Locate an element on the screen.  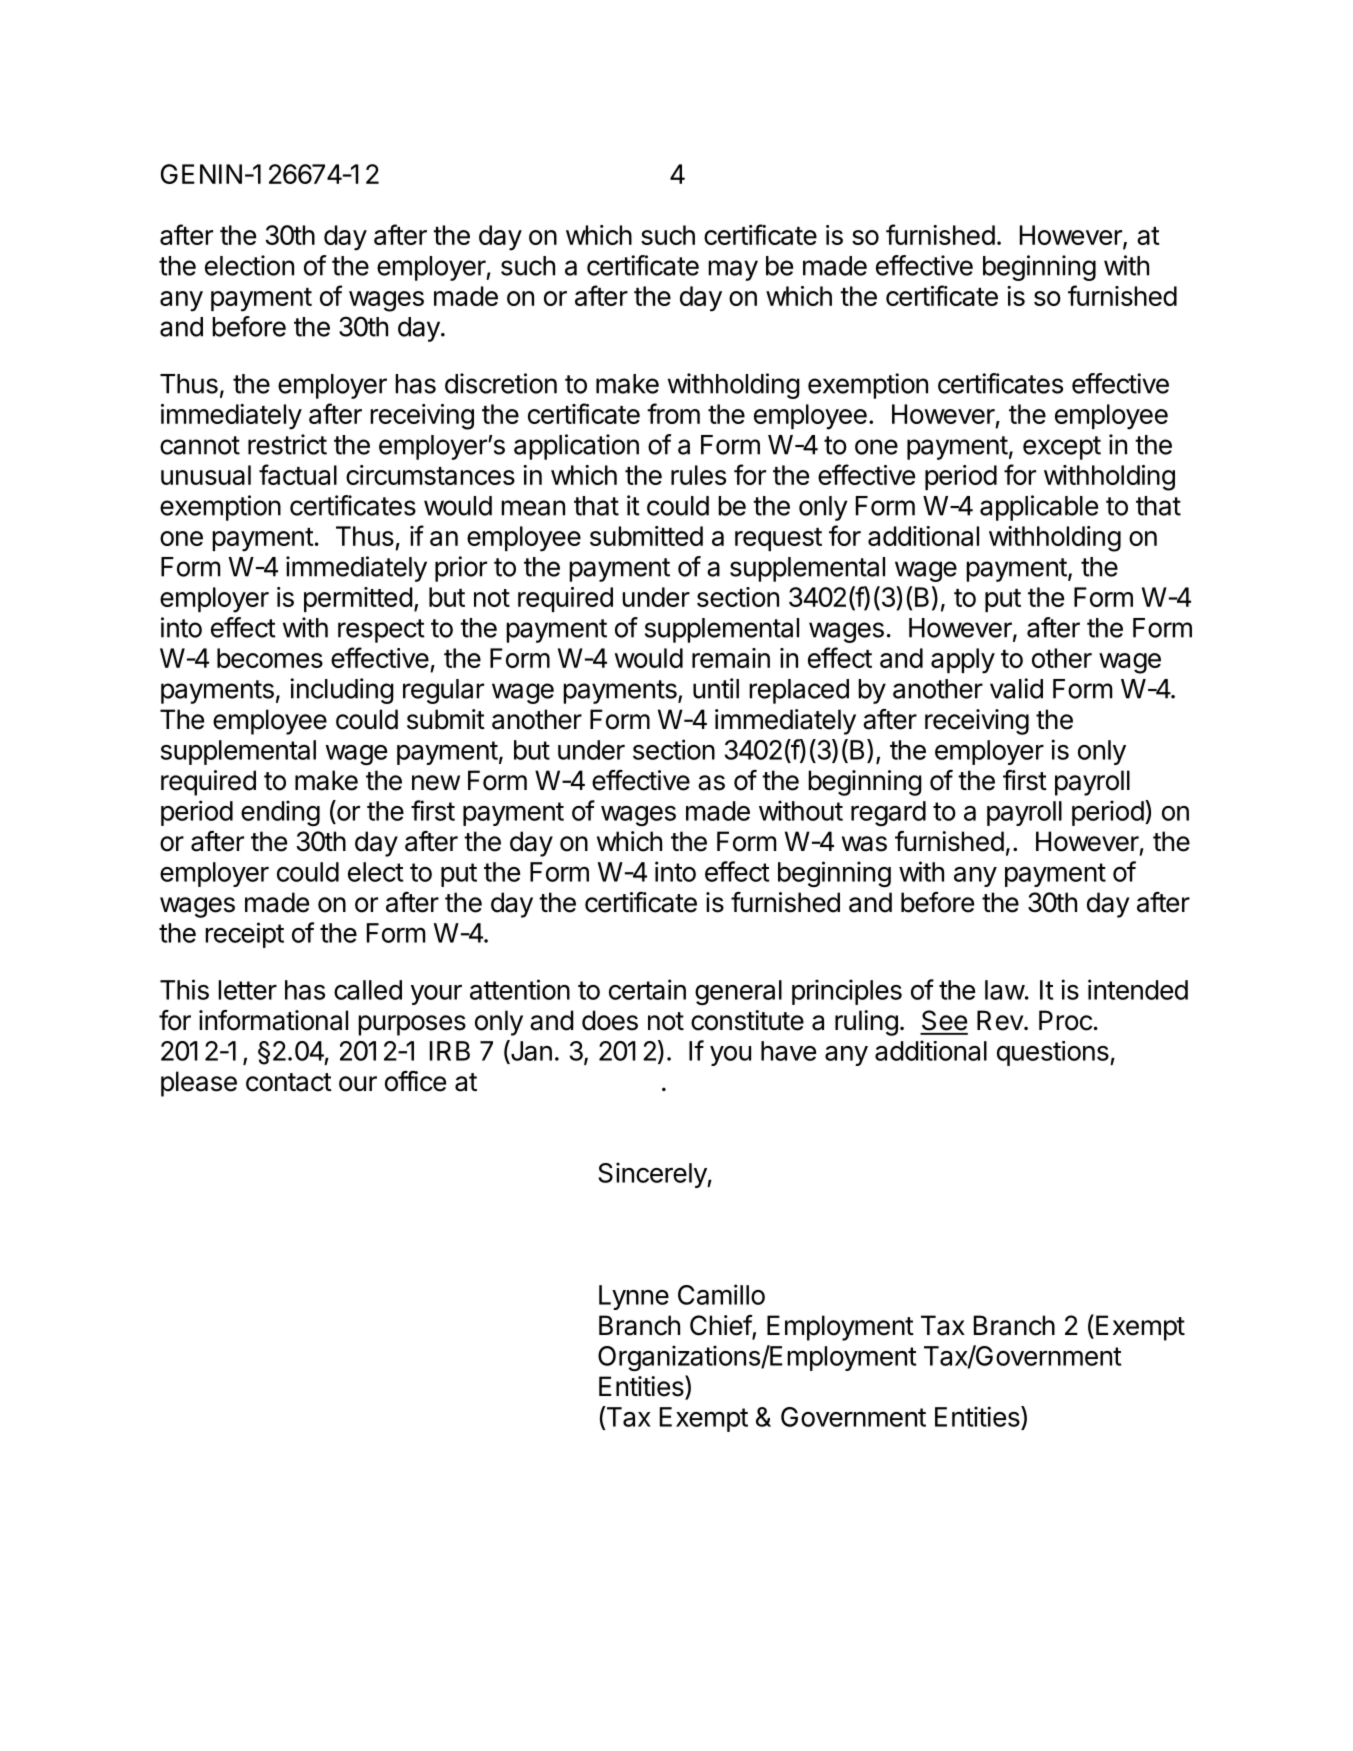
becomes is located at coordinates (270, 658).
